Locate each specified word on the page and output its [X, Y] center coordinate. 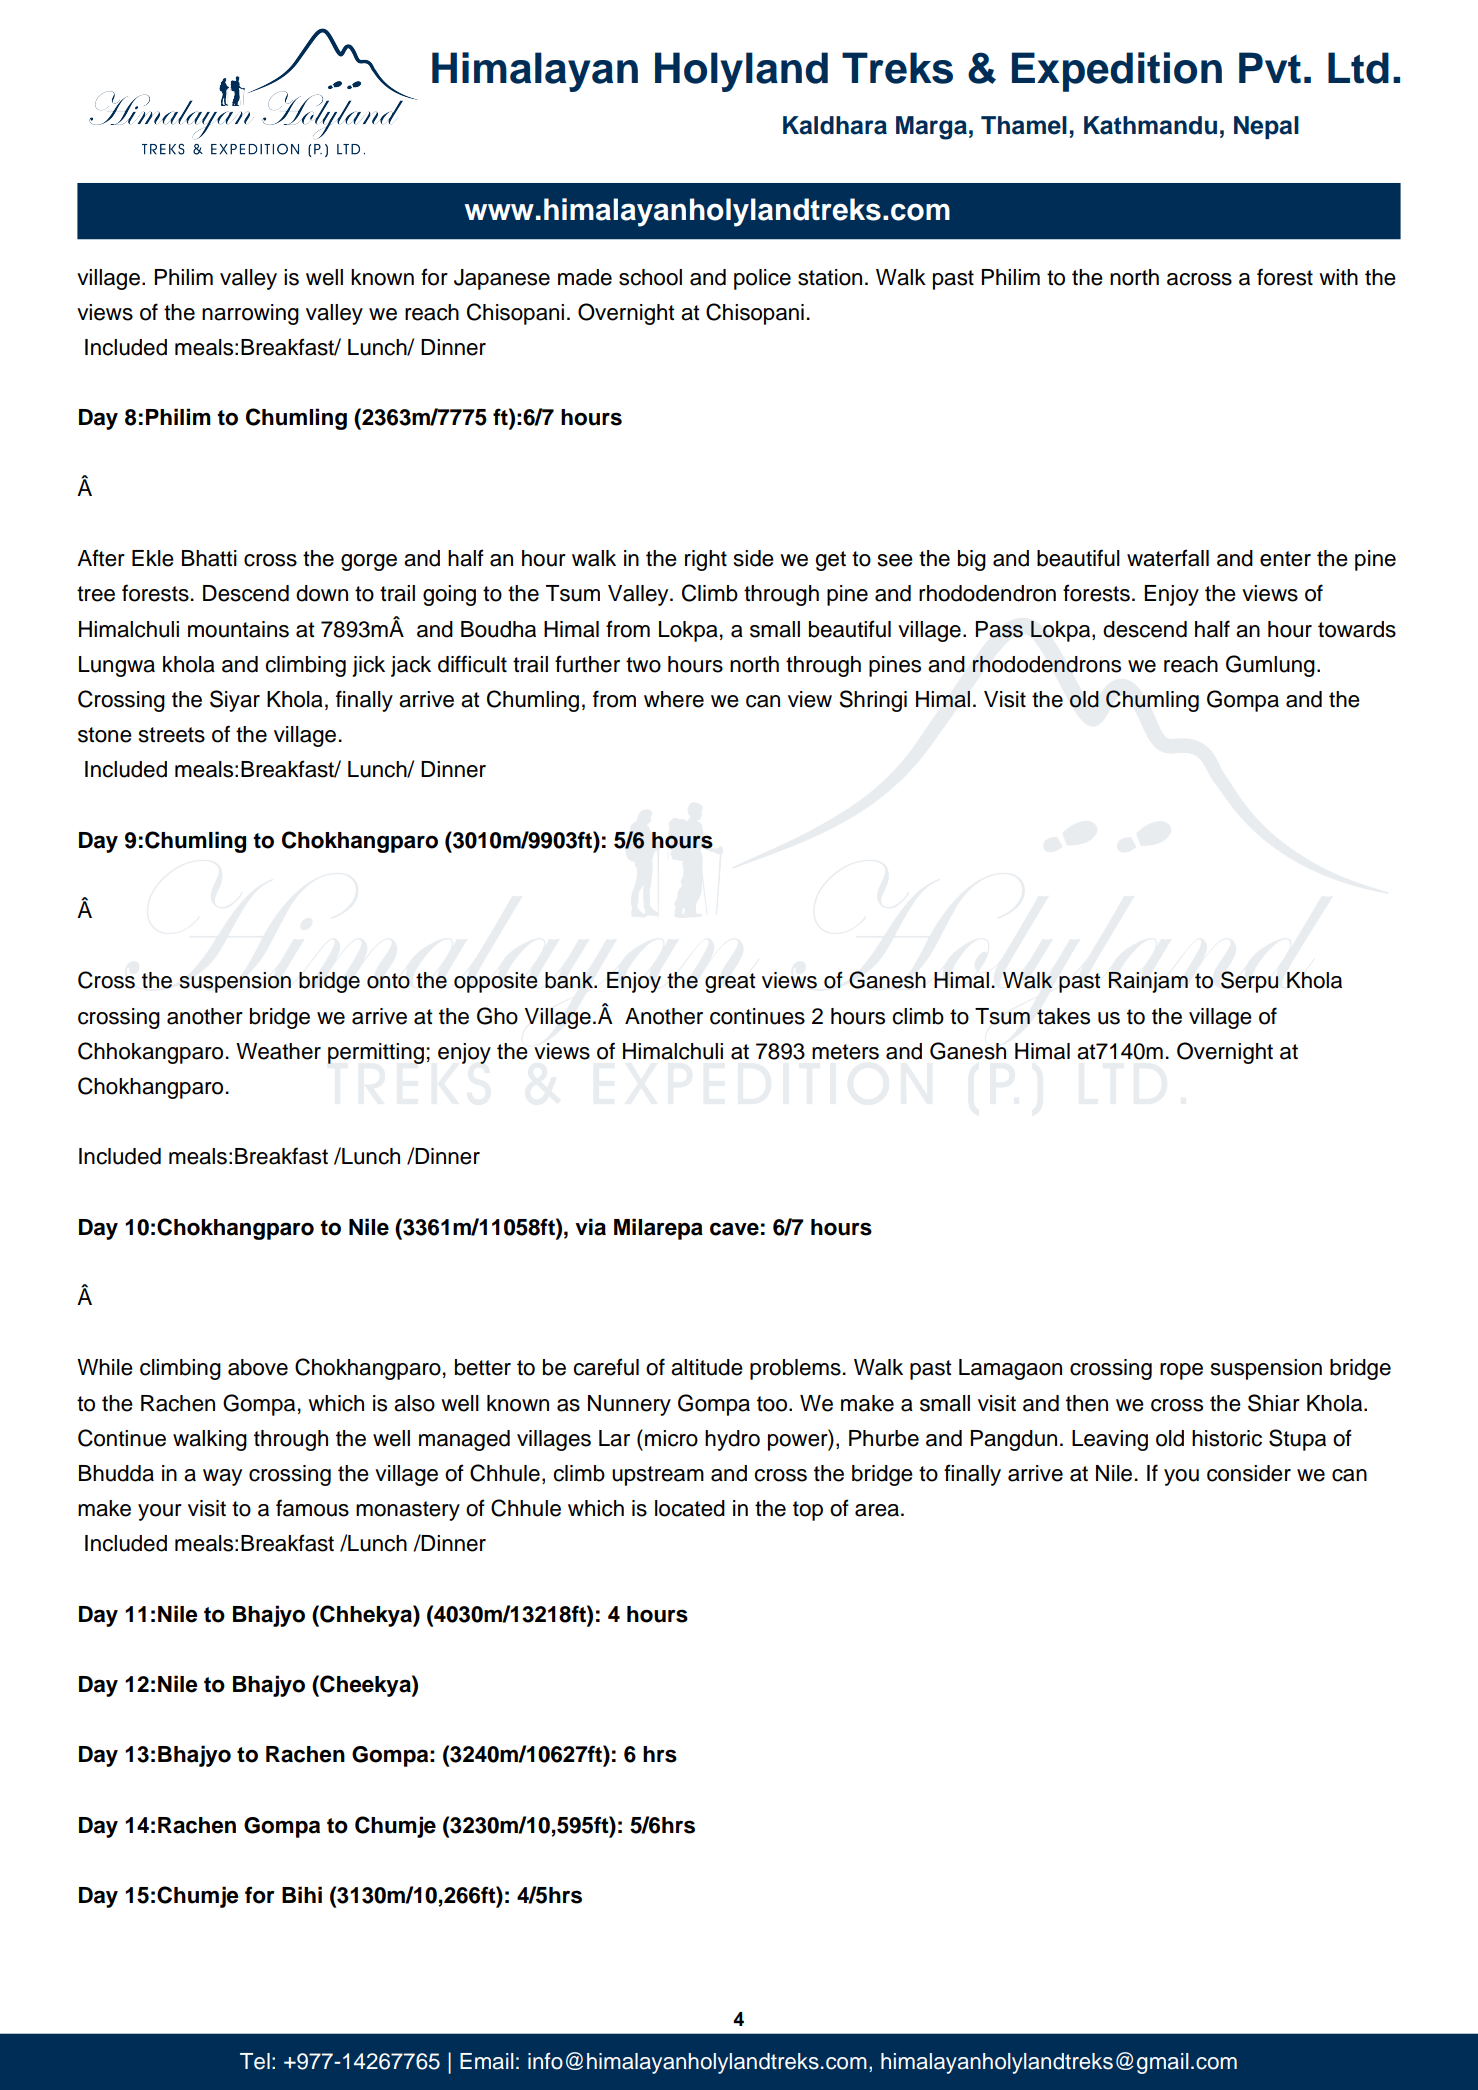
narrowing [250, 314]
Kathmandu [1150, 125]
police [762, 279]
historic [1227, 1438]
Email [487, 2061]
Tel [255, 2061]
